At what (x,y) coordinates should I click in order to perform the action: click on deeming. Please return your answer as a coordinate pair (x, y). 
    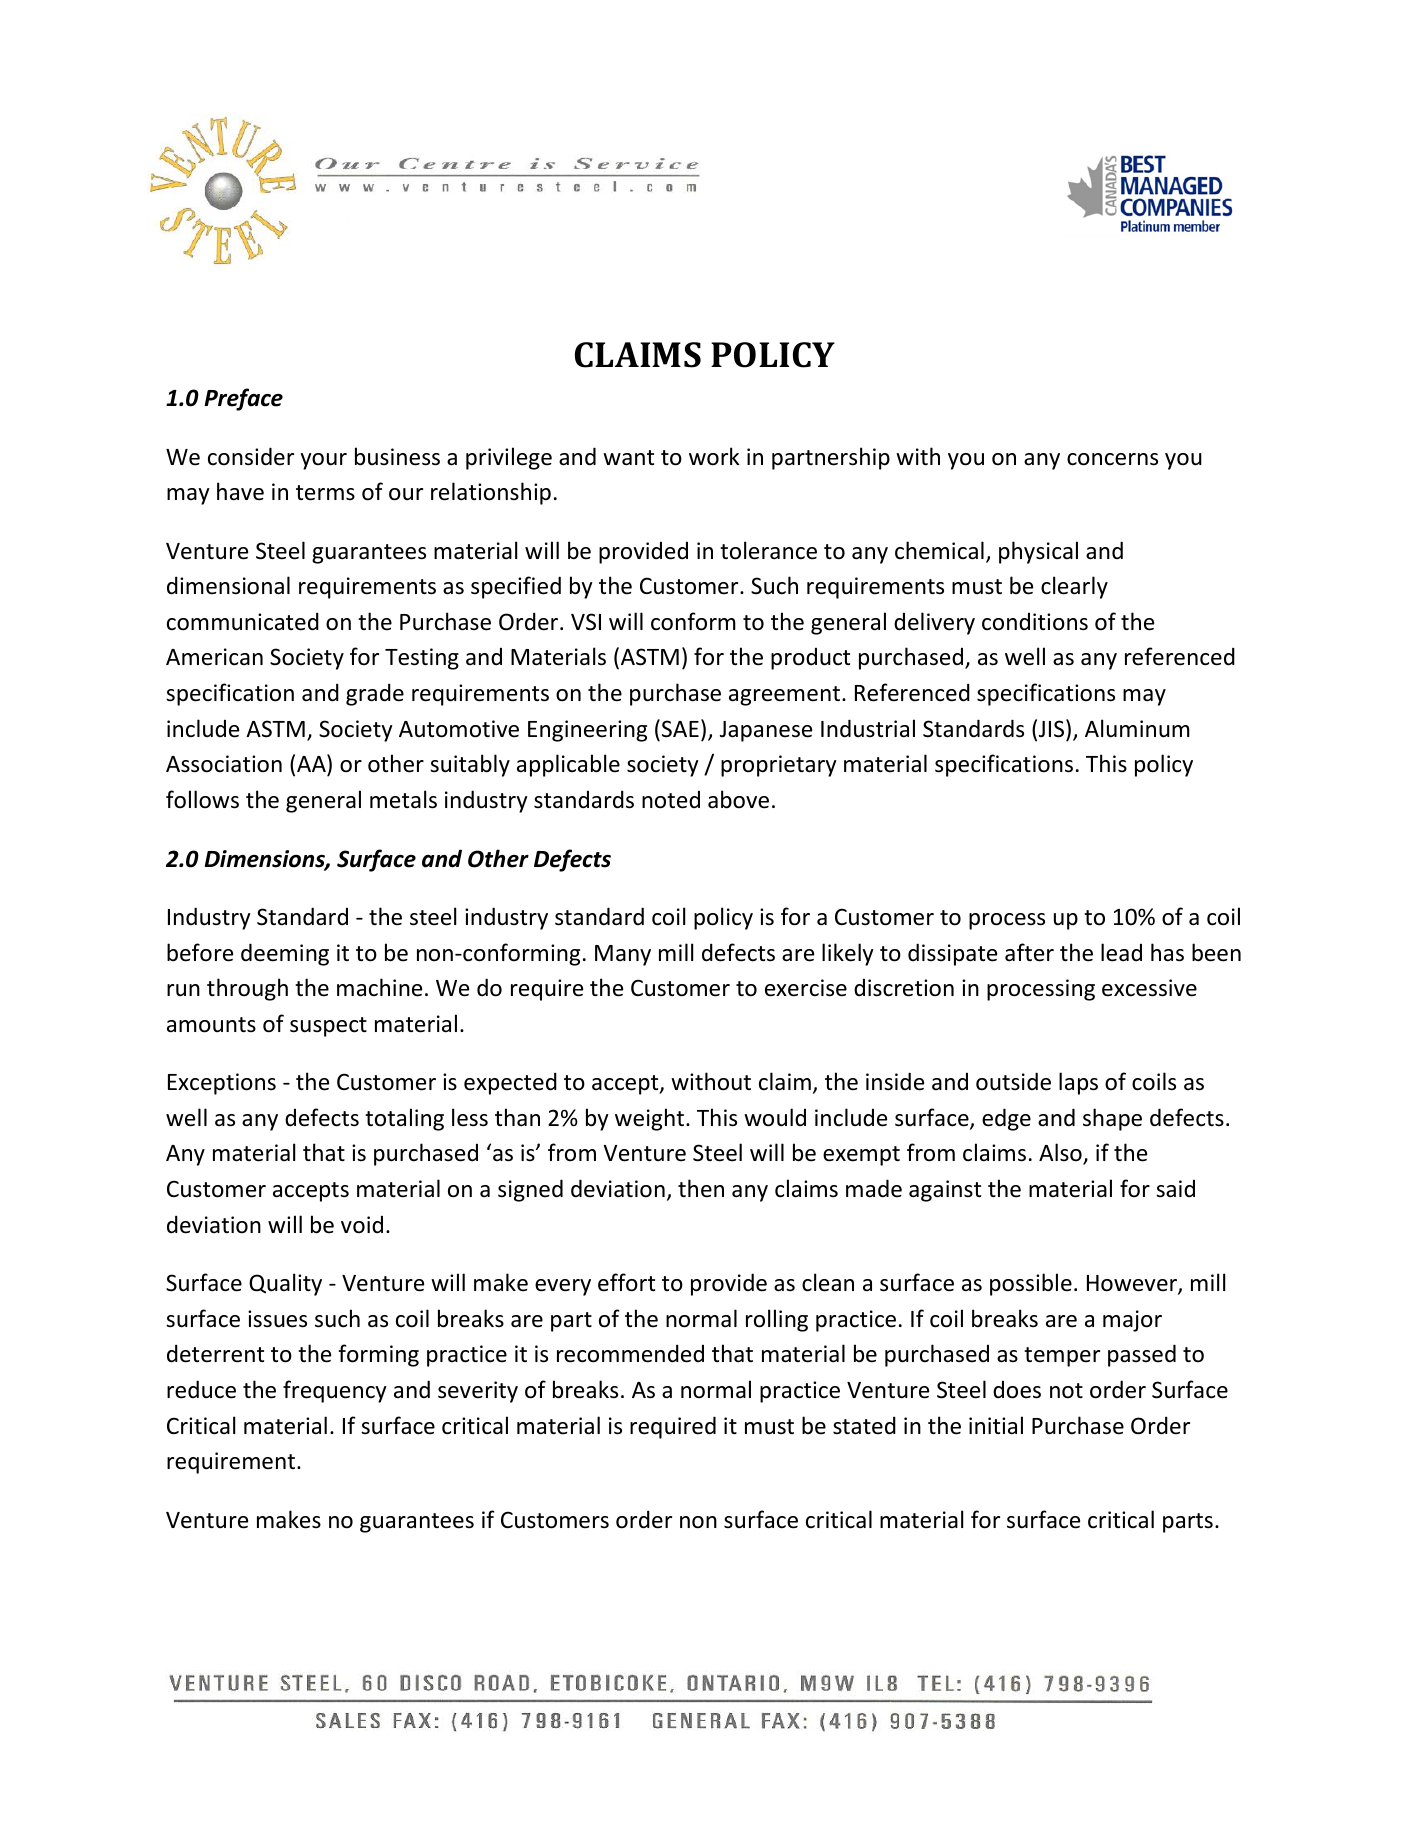
    Looking at the image, I should click on (285, 954).
